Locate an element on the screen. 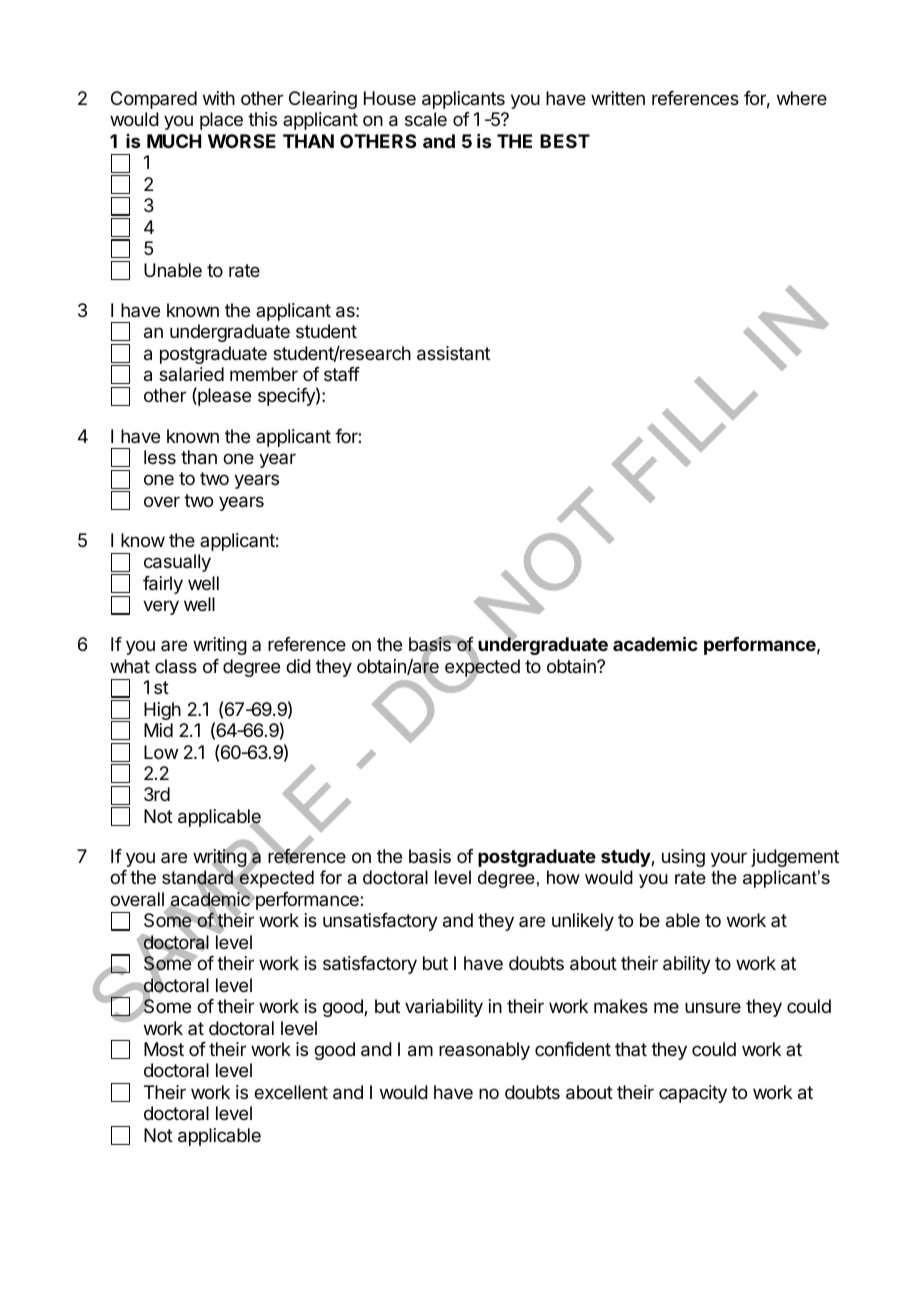 Image resolution: width=924 pixels, height=1308 pixels. where is located at coordinates (802, 98).
